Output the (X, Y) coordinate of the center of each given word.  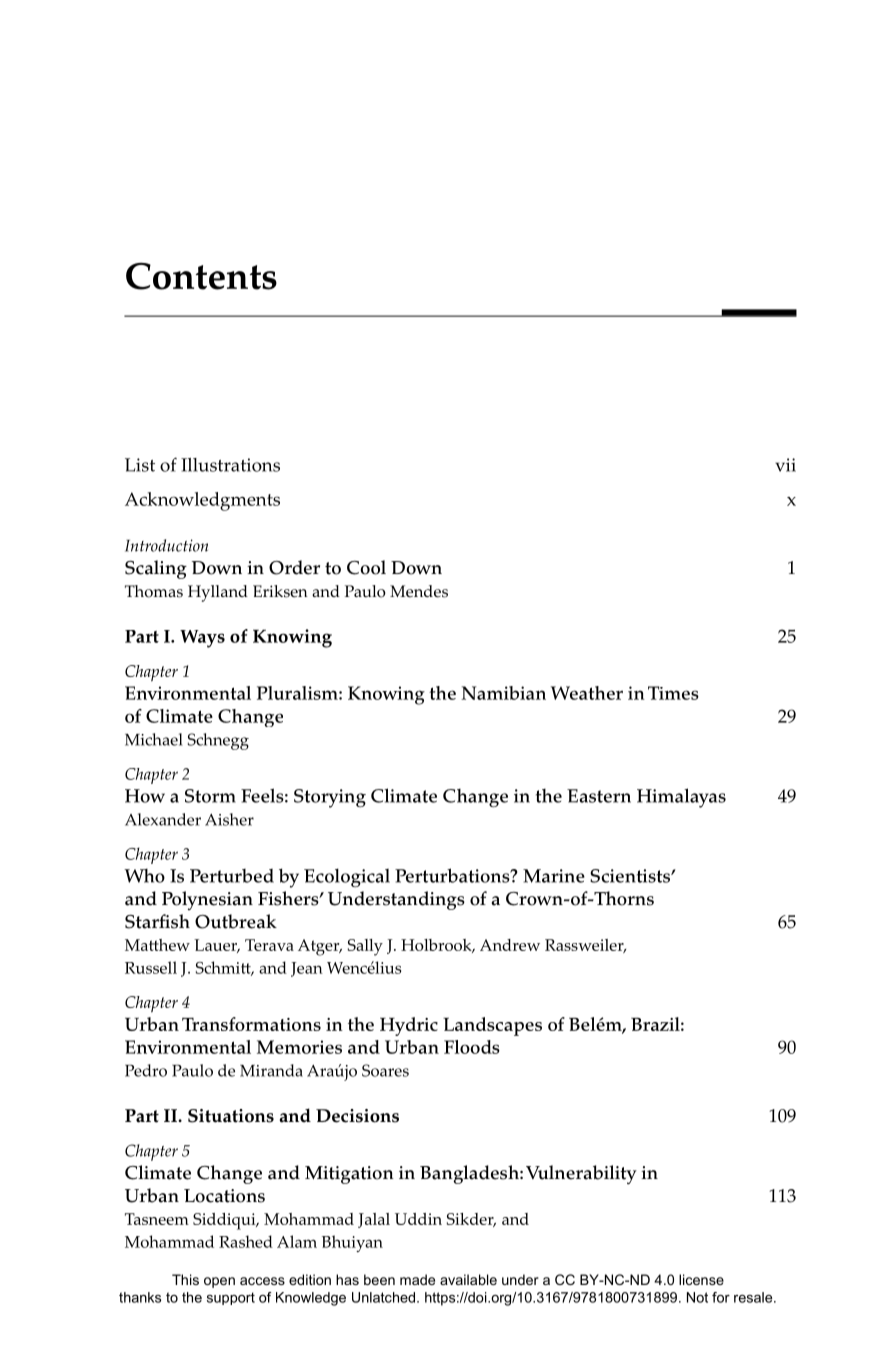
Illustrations (230, 465)
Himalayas (681, 798)
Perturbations (453, 875)
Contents (201, 276)
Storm (210, 796)
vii (785, 465)
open (219, 1282)
